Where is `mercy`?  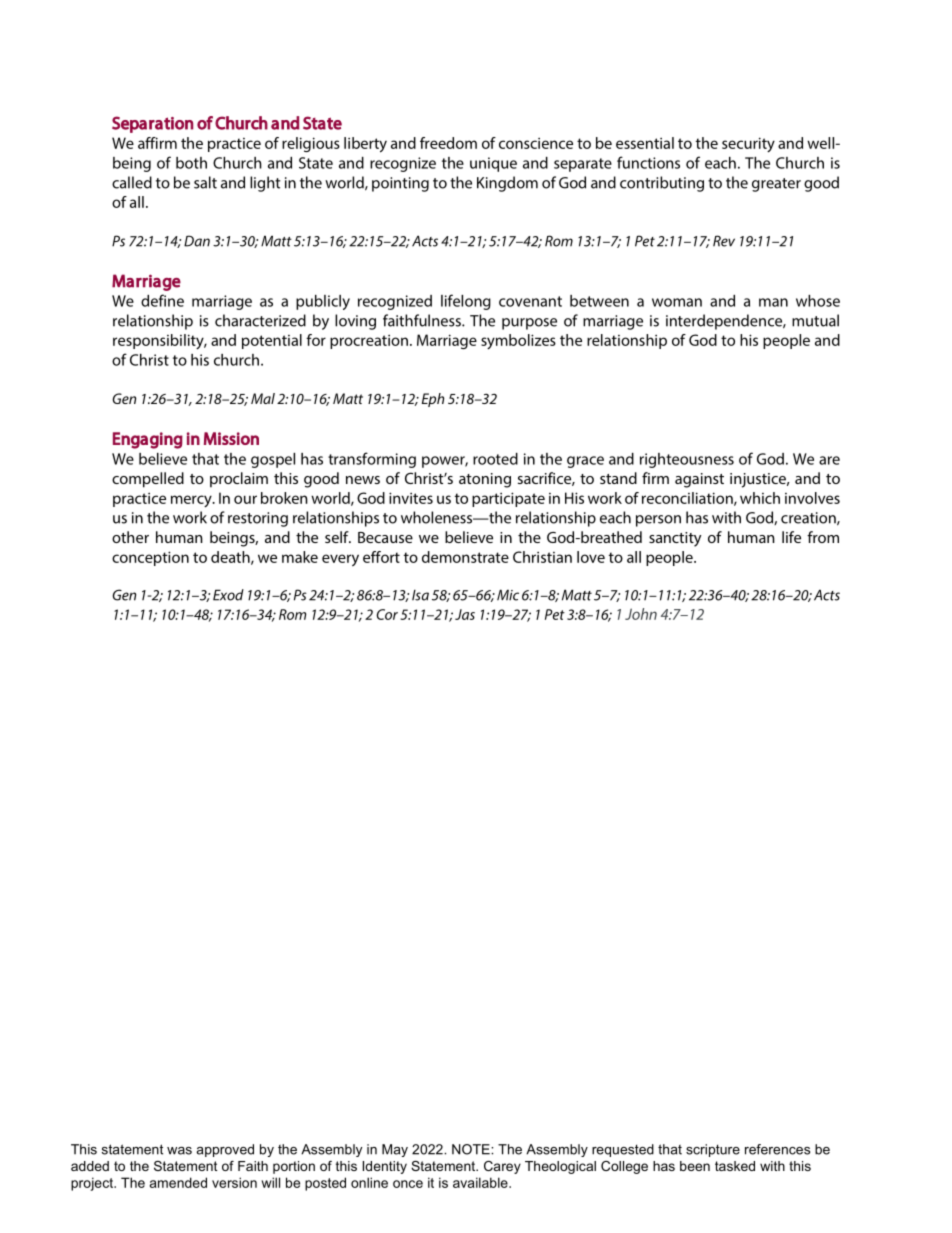 mercy is located at coordinates (192, 501).
